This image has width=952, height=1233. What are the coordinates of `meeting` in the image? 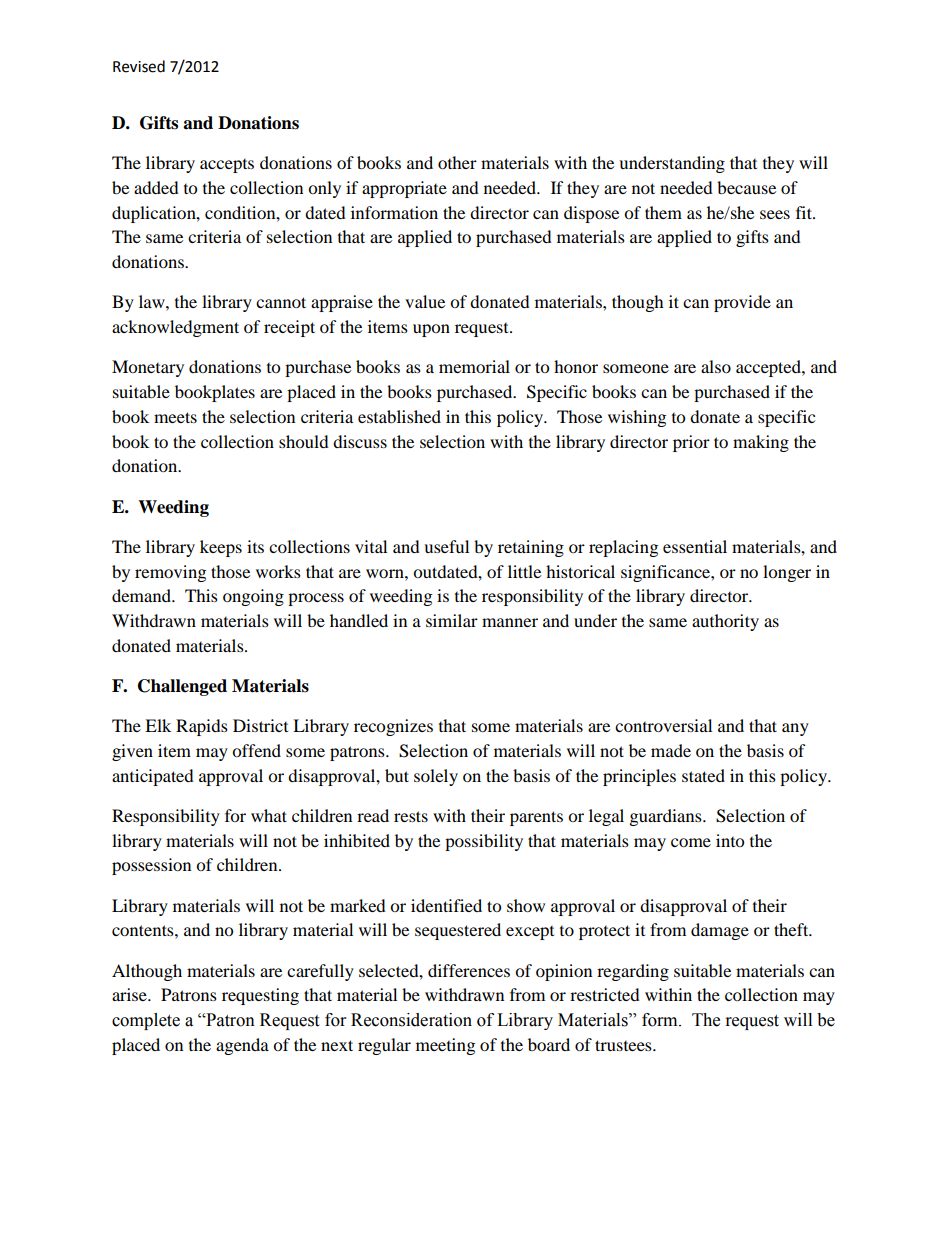 It's located at (445, 1046).
